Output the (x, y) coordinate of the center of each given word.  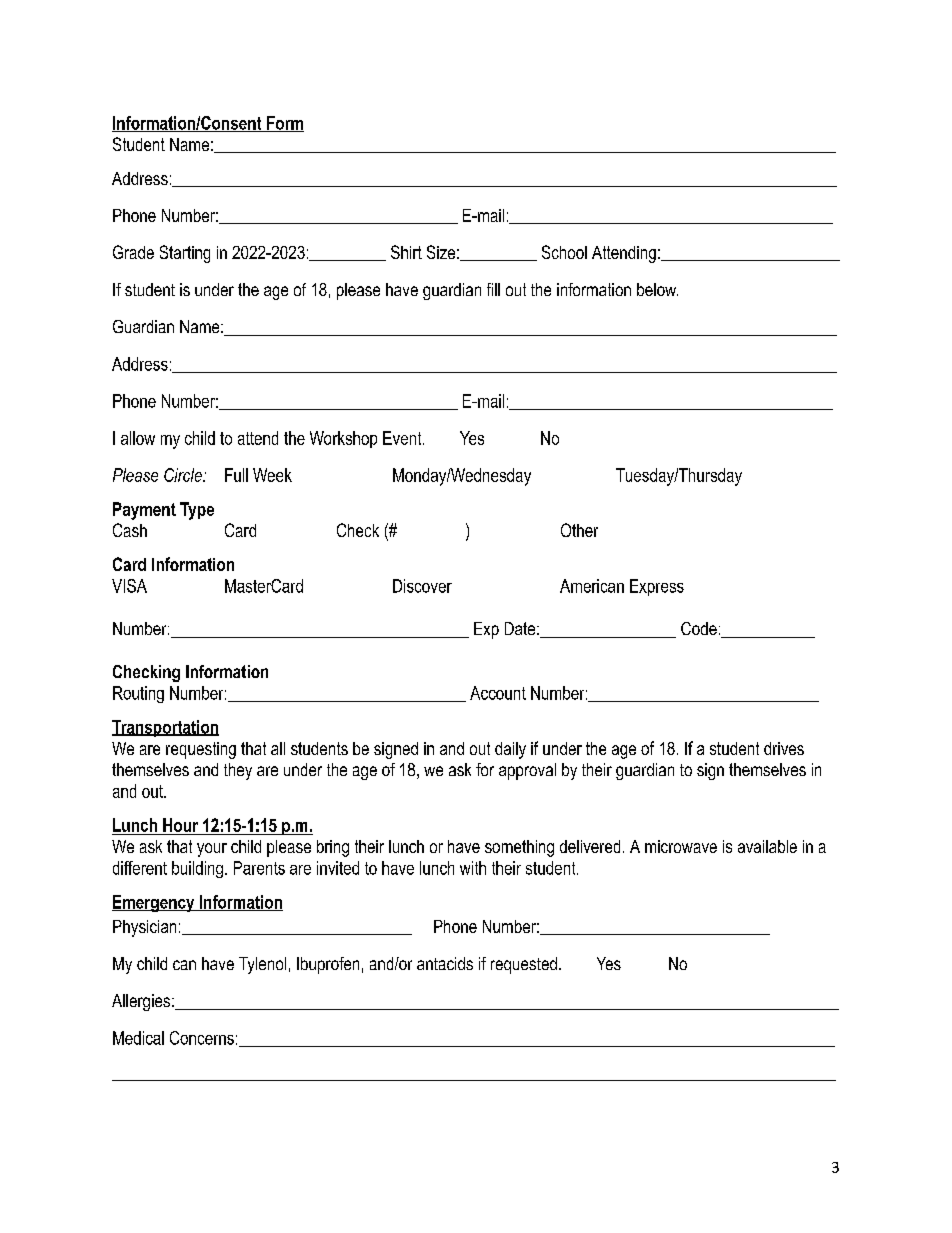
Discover (422, 586)
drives (784, 748)
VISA (129, 586)
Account (498, 693)
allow (138, 438)
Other (579, 530)
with (473, 868)
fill (493, 289)
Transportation (165, 728)
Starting (185, 254)
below (657, 289)
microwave (681, 846)
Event (403, 438)
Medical (138, 1038)
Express (657, 587)
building (197, 869)
